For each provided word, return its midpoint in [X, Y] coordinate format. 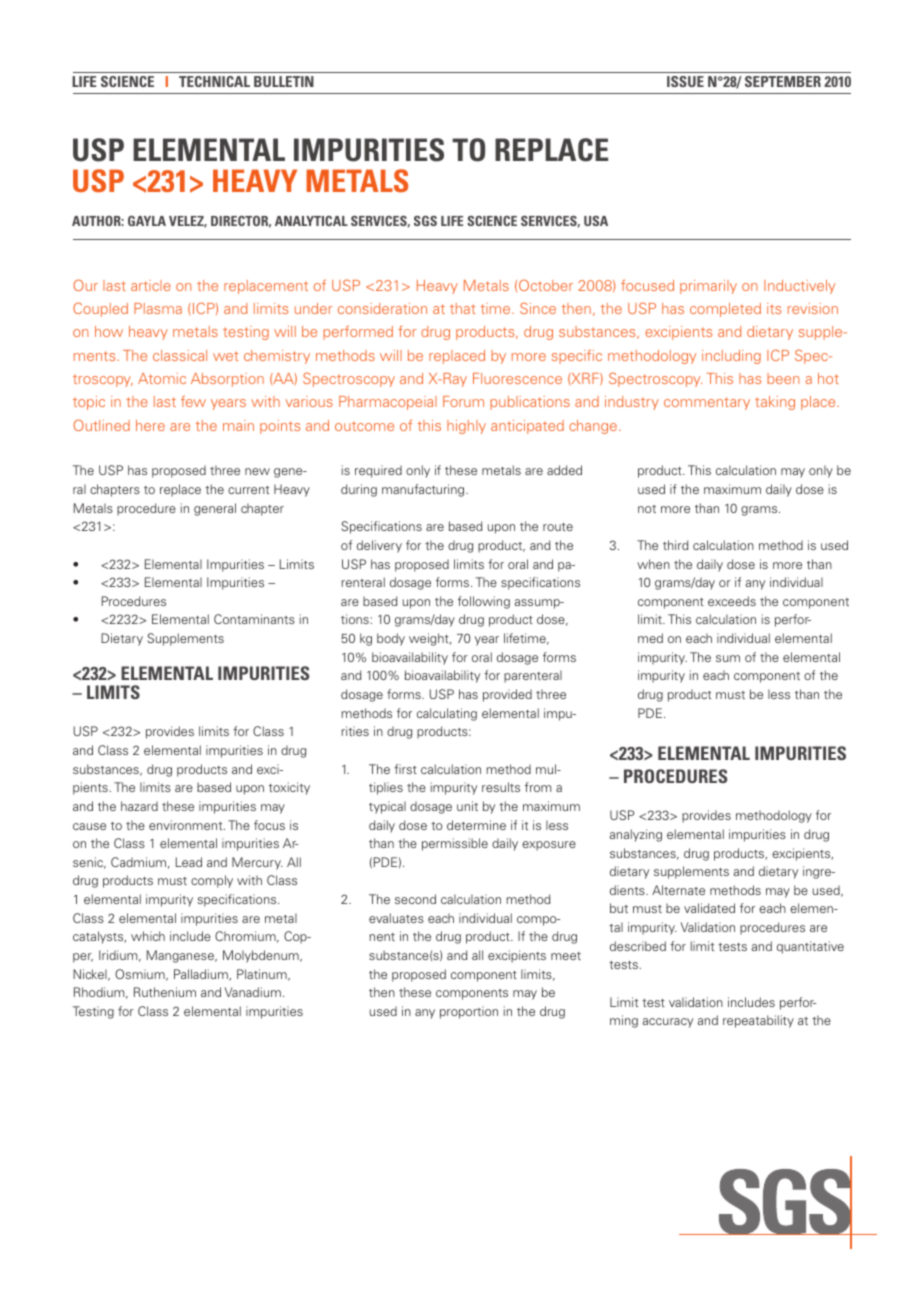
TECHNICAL [214, 81]
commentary [707, 403]
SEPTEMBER [783, 81]
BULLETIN [284, 81]
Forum [463, 401]
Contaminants [254, 619]
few [193, 401]
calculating [447, 714]
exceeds [732, 601]
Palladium [202, 975]
